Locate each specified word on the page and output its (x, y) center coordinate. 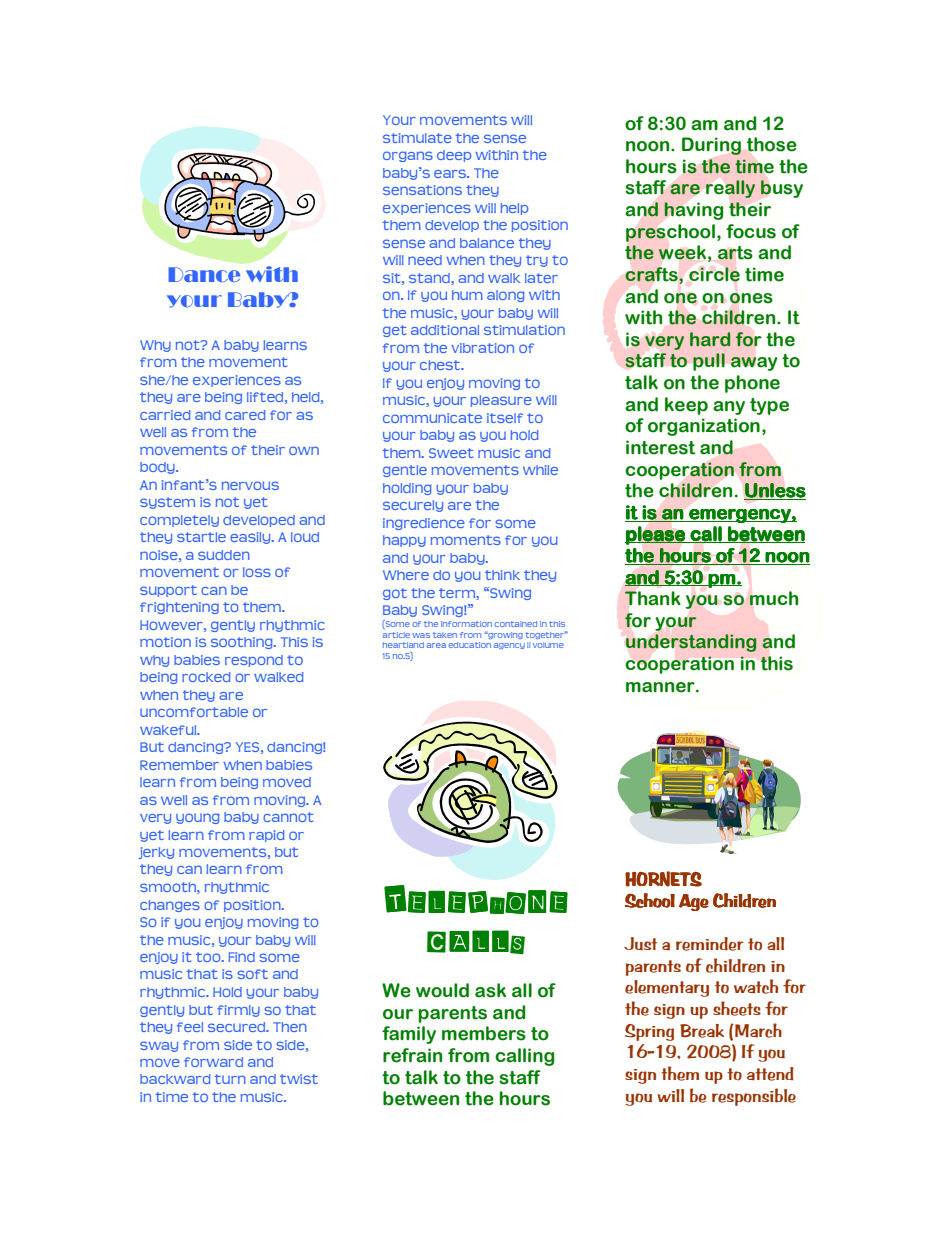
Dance (204, 274)
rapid (266, 836)
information (466, 624)
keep (686, 406)
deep (454, 156)
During (711, 146)
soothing (243, 643)
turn (230, 1079)
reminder (710, 944)
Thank (653, 598)
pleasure (501, 401)
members (484, 1033)
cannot (288, 817)
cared (245, 415)
